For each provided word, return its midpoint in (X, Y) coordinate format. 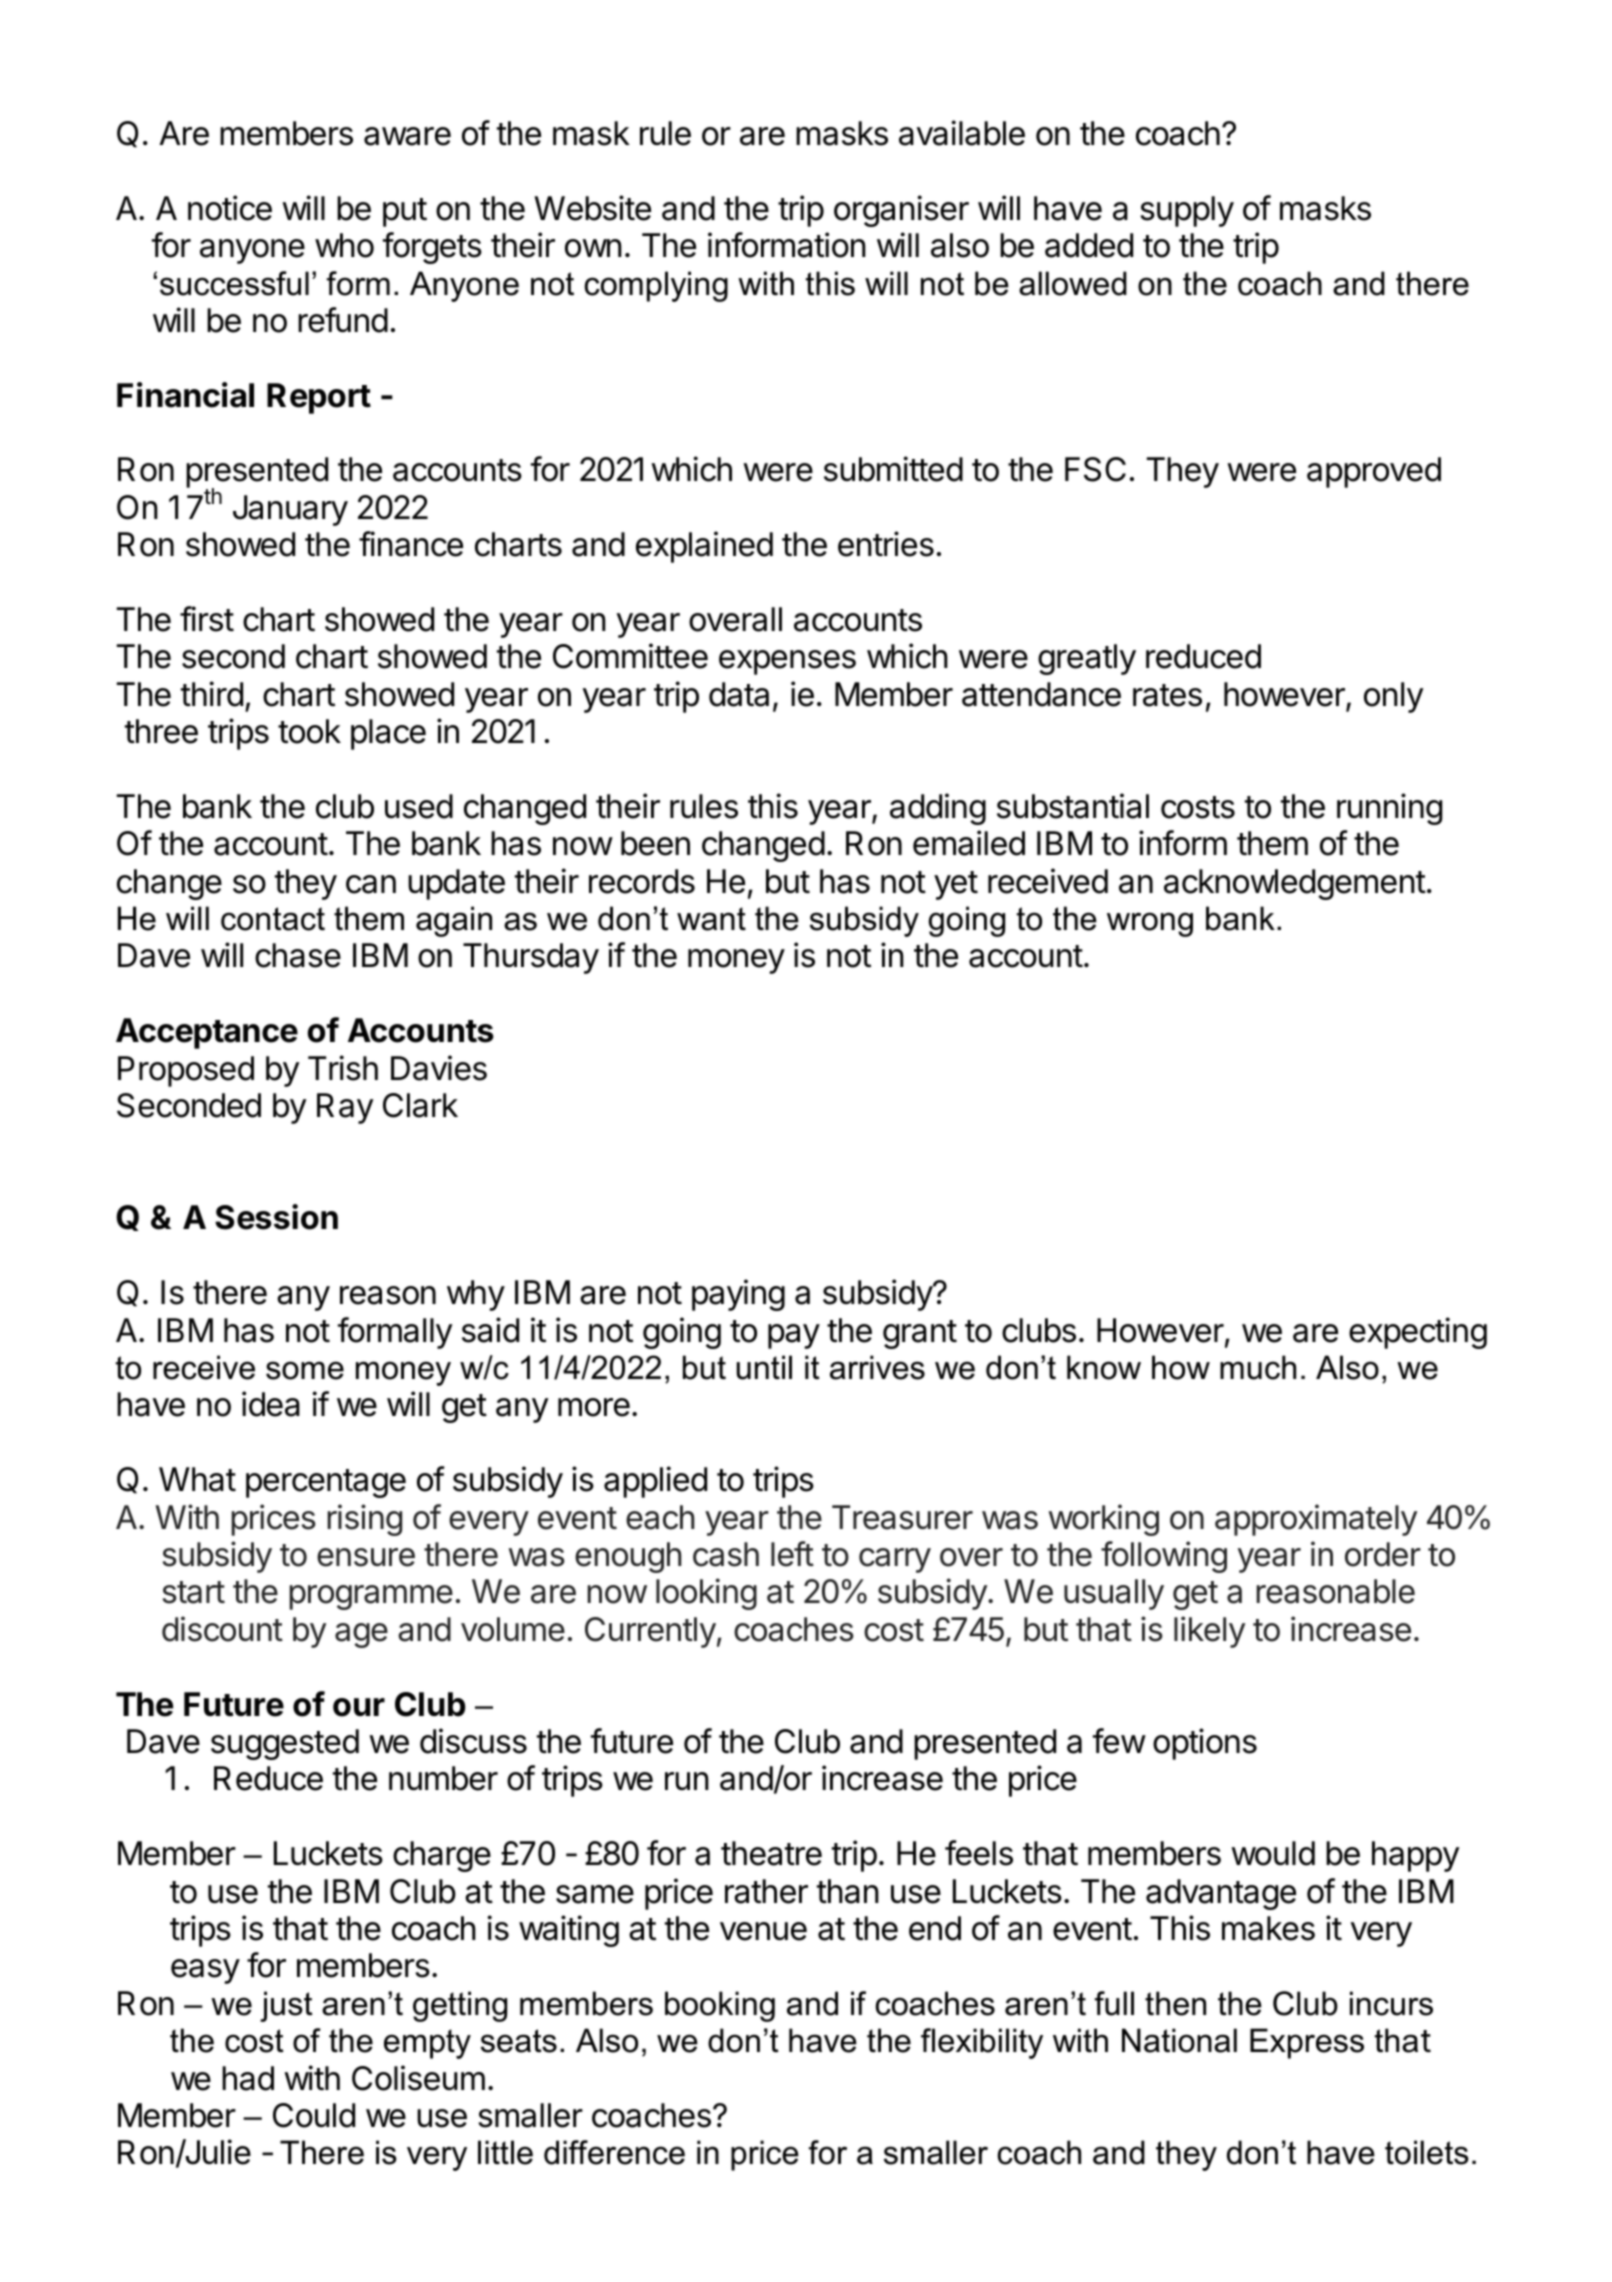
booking (720, 2006)
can (371, 884)
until (764, 1367)
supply (1187, 211)
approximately (1316, 1520)
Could (314, 2115)
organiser (901, 211)
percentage (326, 1483)
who (344, 245)
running (1389, 809)
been (655, 843)
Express (1307, 2043)
